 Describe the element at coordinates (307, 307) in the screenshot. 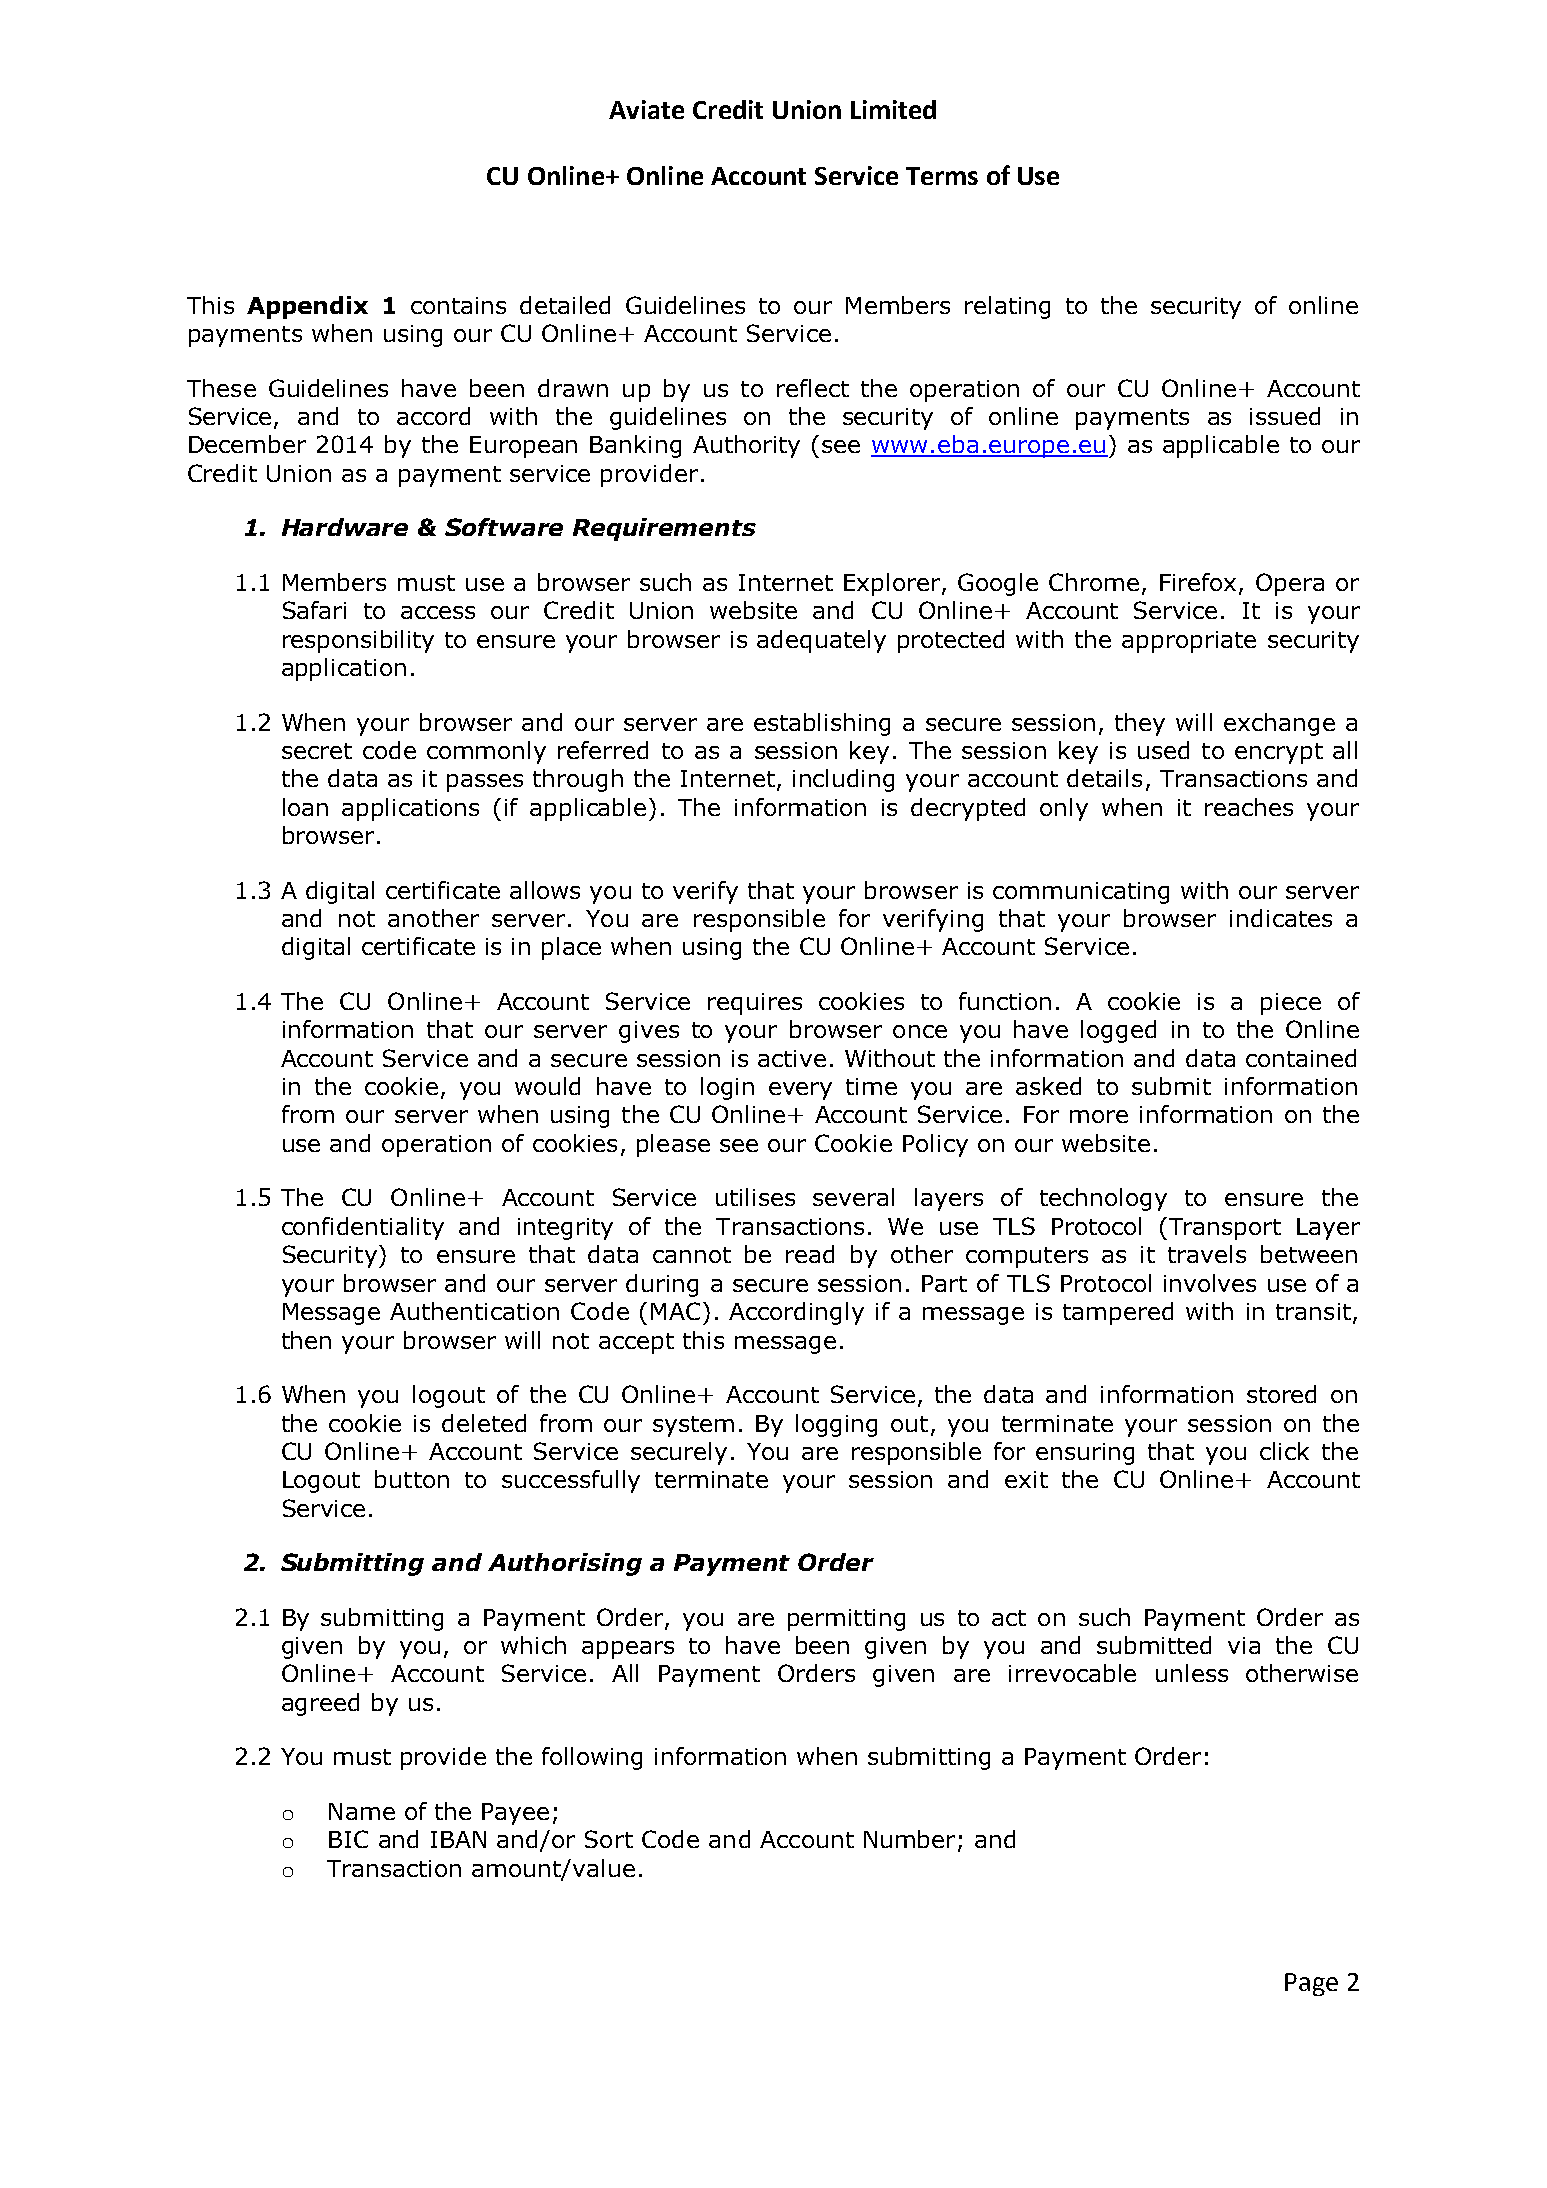

I see `Appendix` at that location.
